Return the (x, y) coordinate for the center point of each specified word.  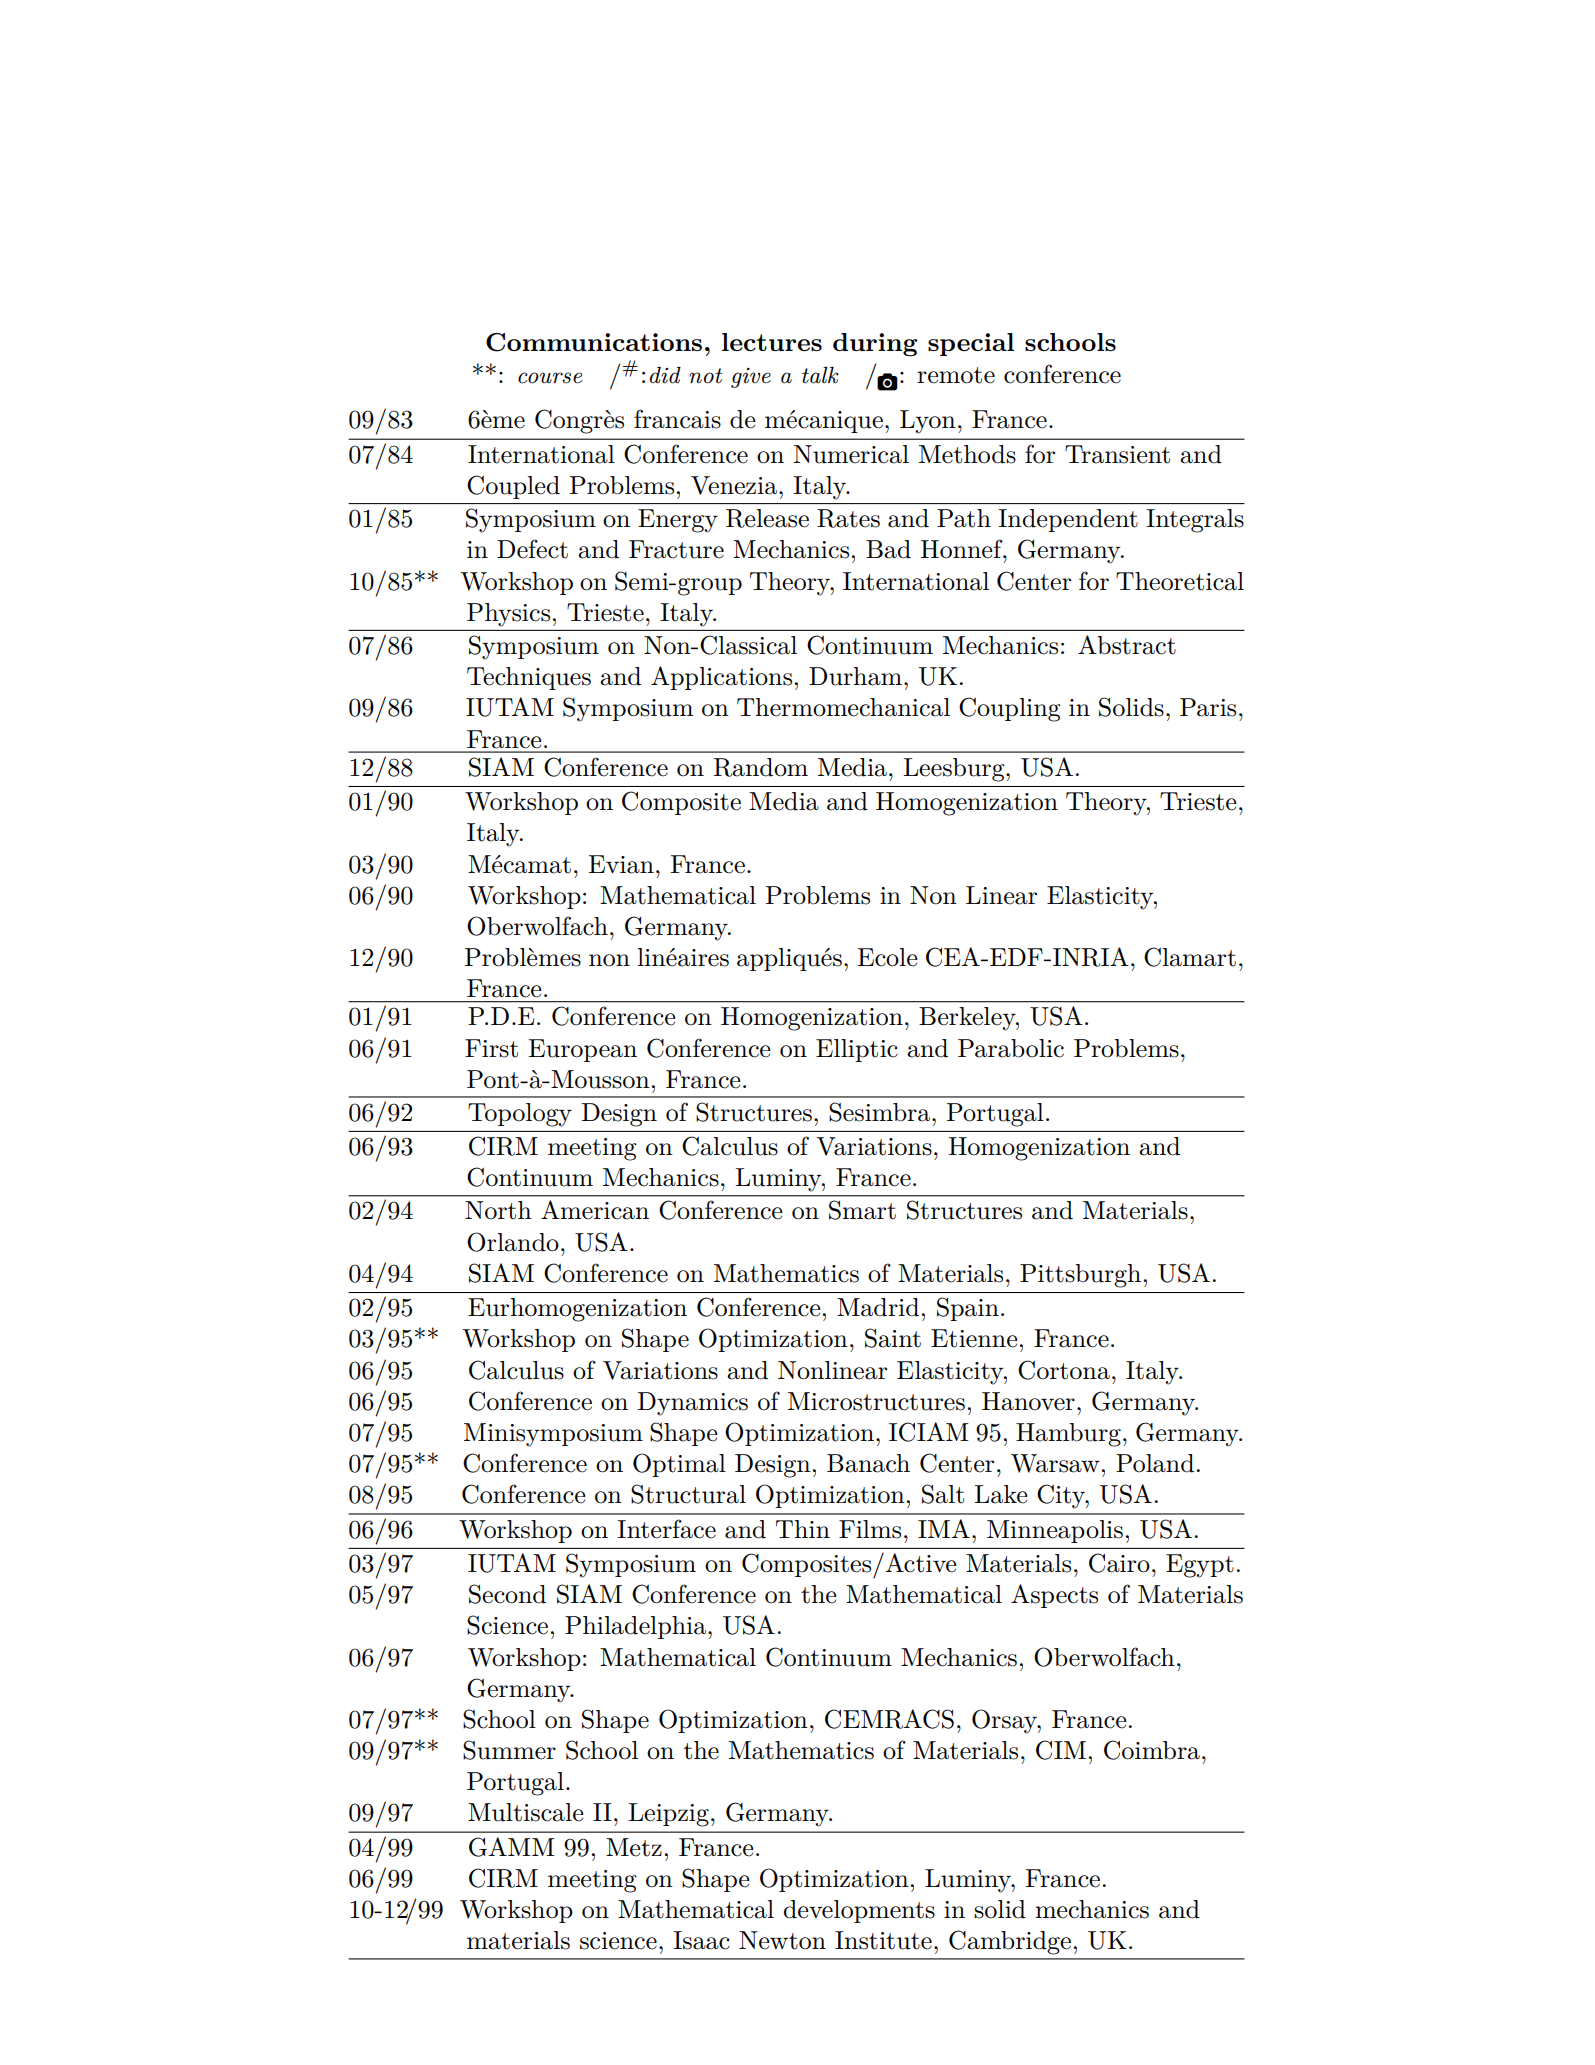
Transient (1117, 454)
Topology (520, 1115)
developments (859, 1911)
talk (820, 375)
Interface (666, 1529)
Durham (855, 676)
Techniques (529, 678)
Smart (862, 1210)
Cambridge (1010, 1942)
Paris (1208, 707)
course (550, 378)
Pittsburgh (1080, 1276)
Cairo (1119, 1563)
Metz (634, 1847)
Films (870, 1529)
